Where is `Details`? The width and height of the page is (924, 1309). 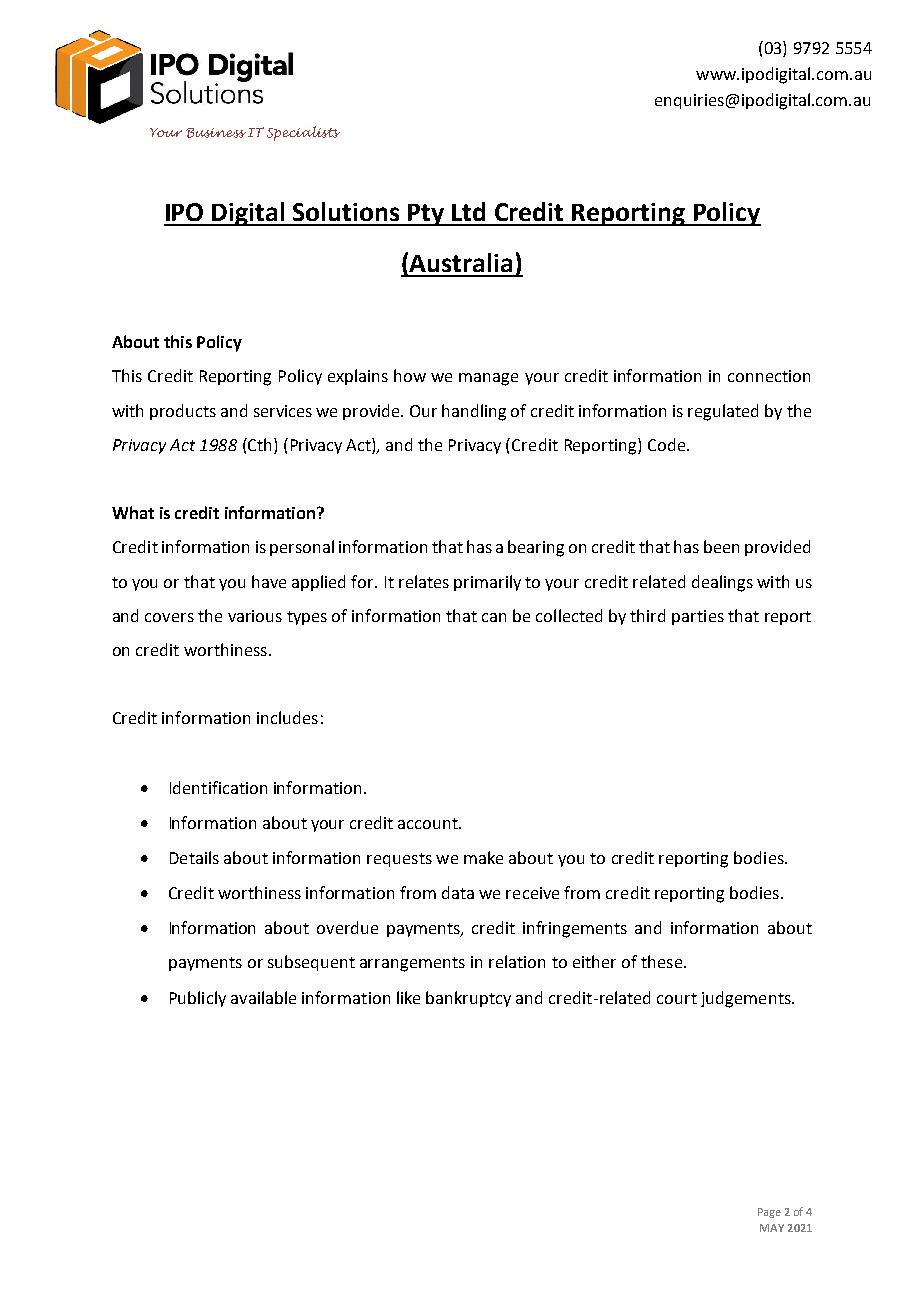
Details is located at coordinates (194, 857).
